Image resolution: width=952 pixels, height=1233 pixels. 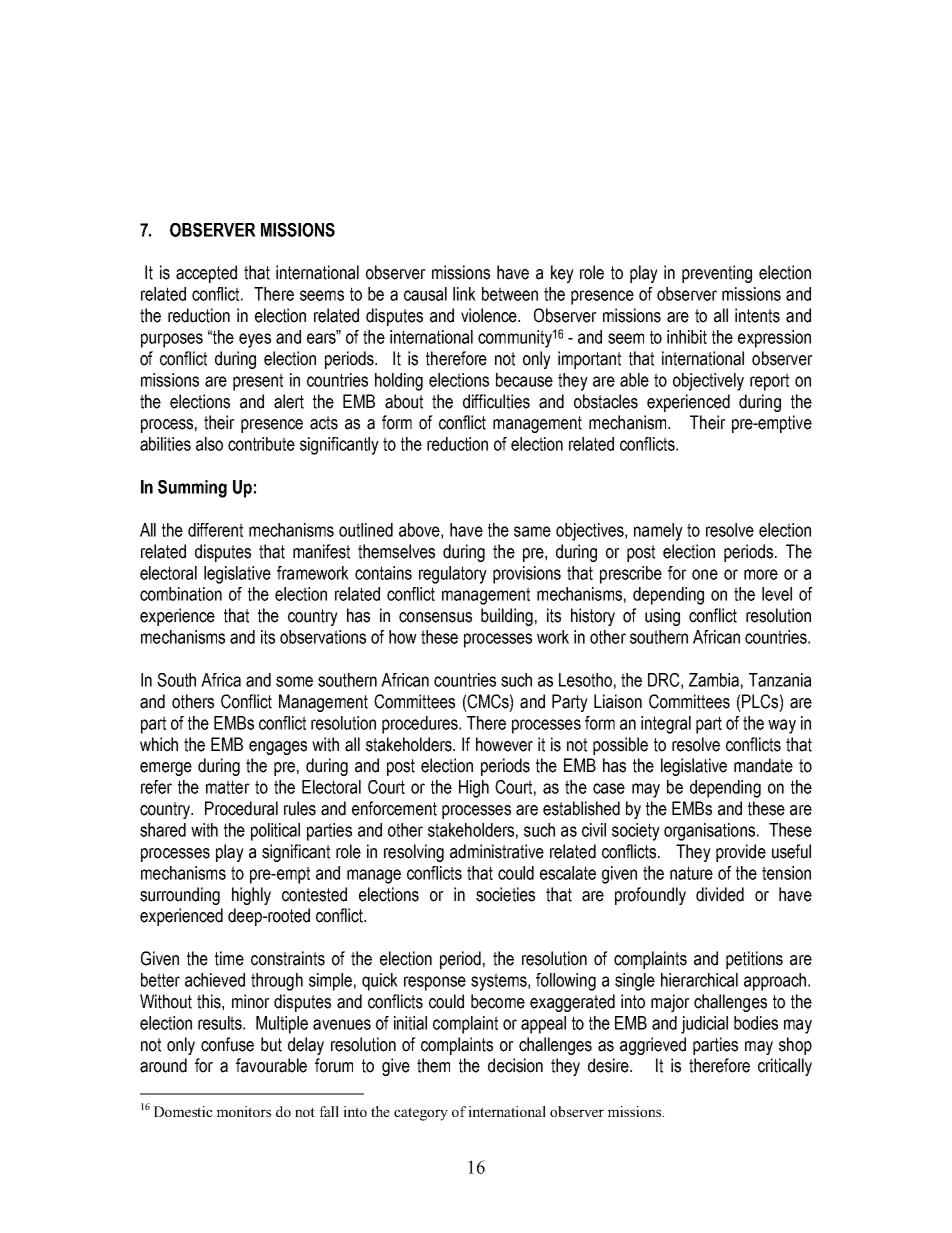 What do you see at coordinates (785, 1067) in the screenshot?
I see `critically` at bounding box center [785, 1067].
